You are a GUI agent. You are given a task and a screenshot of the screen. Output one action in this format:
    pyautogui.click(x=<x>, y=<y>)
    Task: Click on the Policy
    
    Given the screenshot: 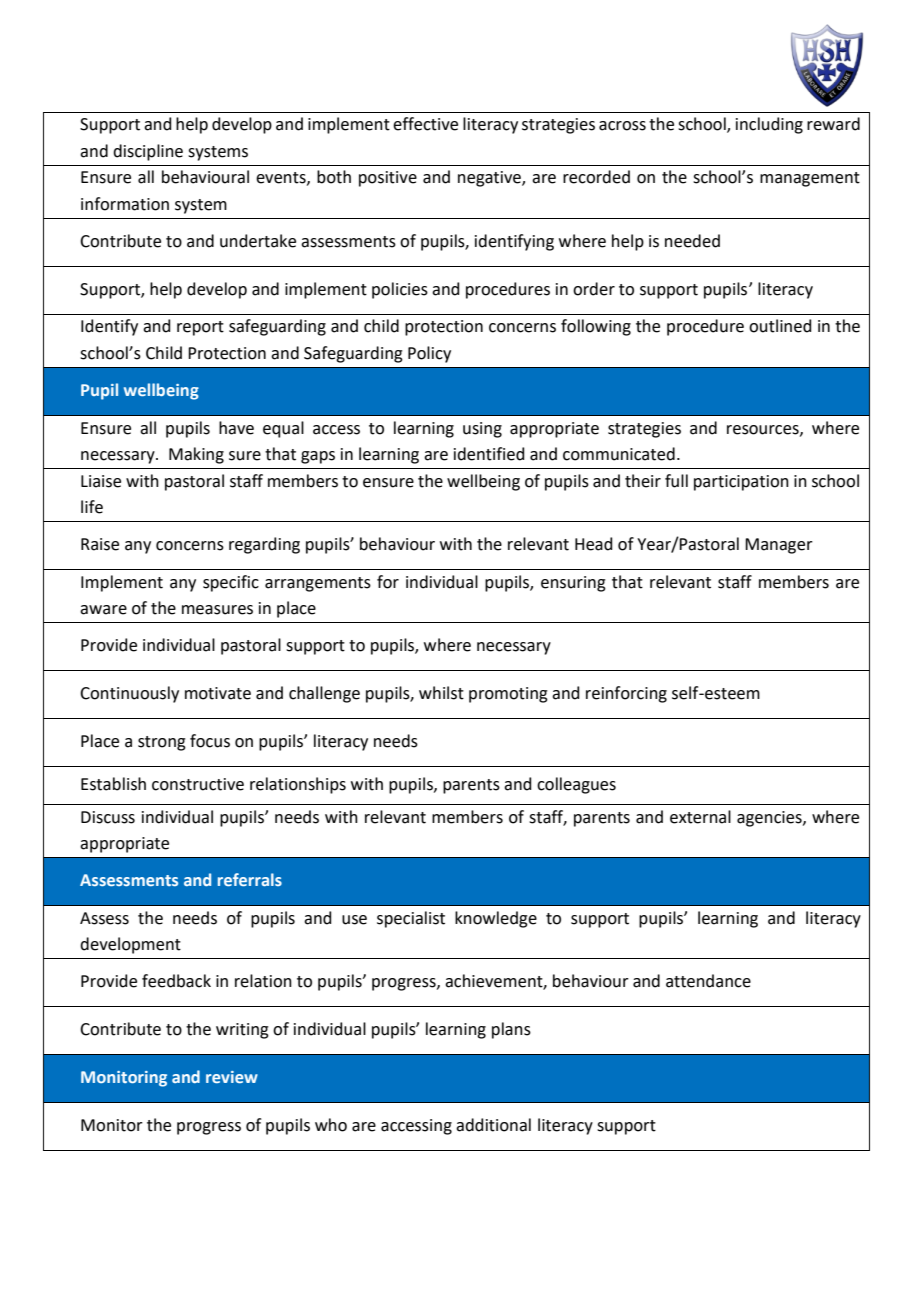 What is the action you would take?
    pyautogui.click(x=429, y=354)
